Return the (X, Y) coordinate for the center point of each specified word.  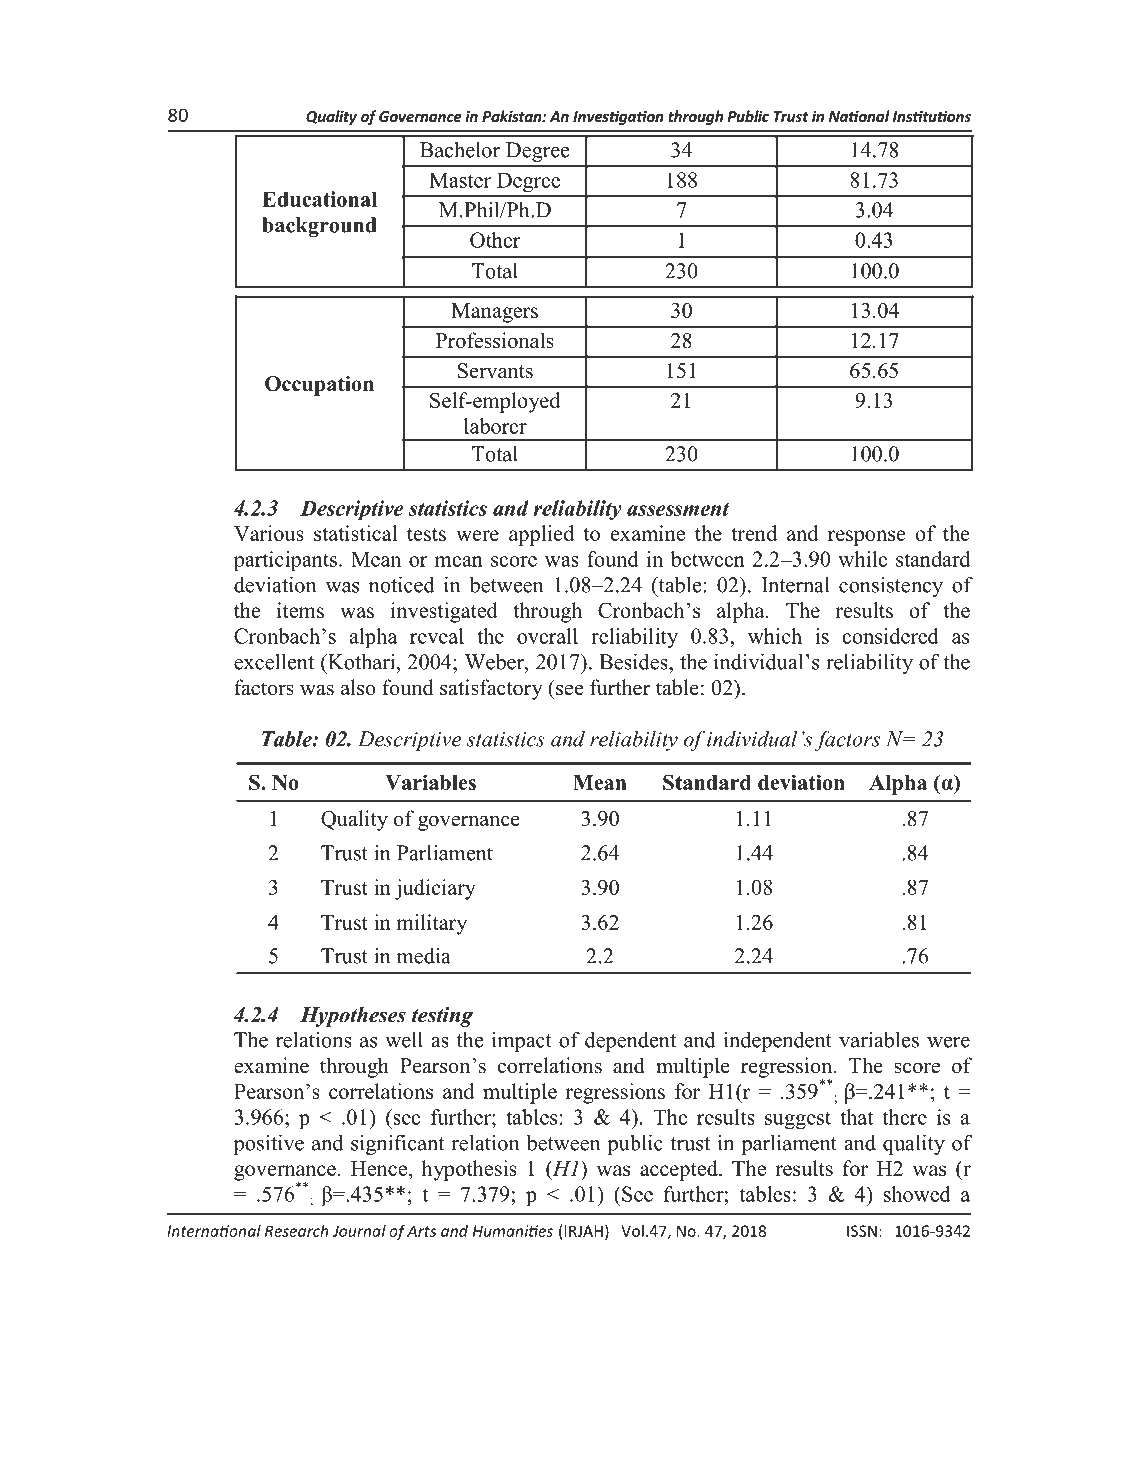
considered (890, 636)
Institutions (932, 116)
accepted (680, 1170)
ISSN (862, 1231)
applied (541, 535)
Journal (359, 1231)
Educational (319, 199)
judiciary (435, 889)
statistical (355, 533)
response (866, 538)
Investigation (618, 117)
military (432, 924)
